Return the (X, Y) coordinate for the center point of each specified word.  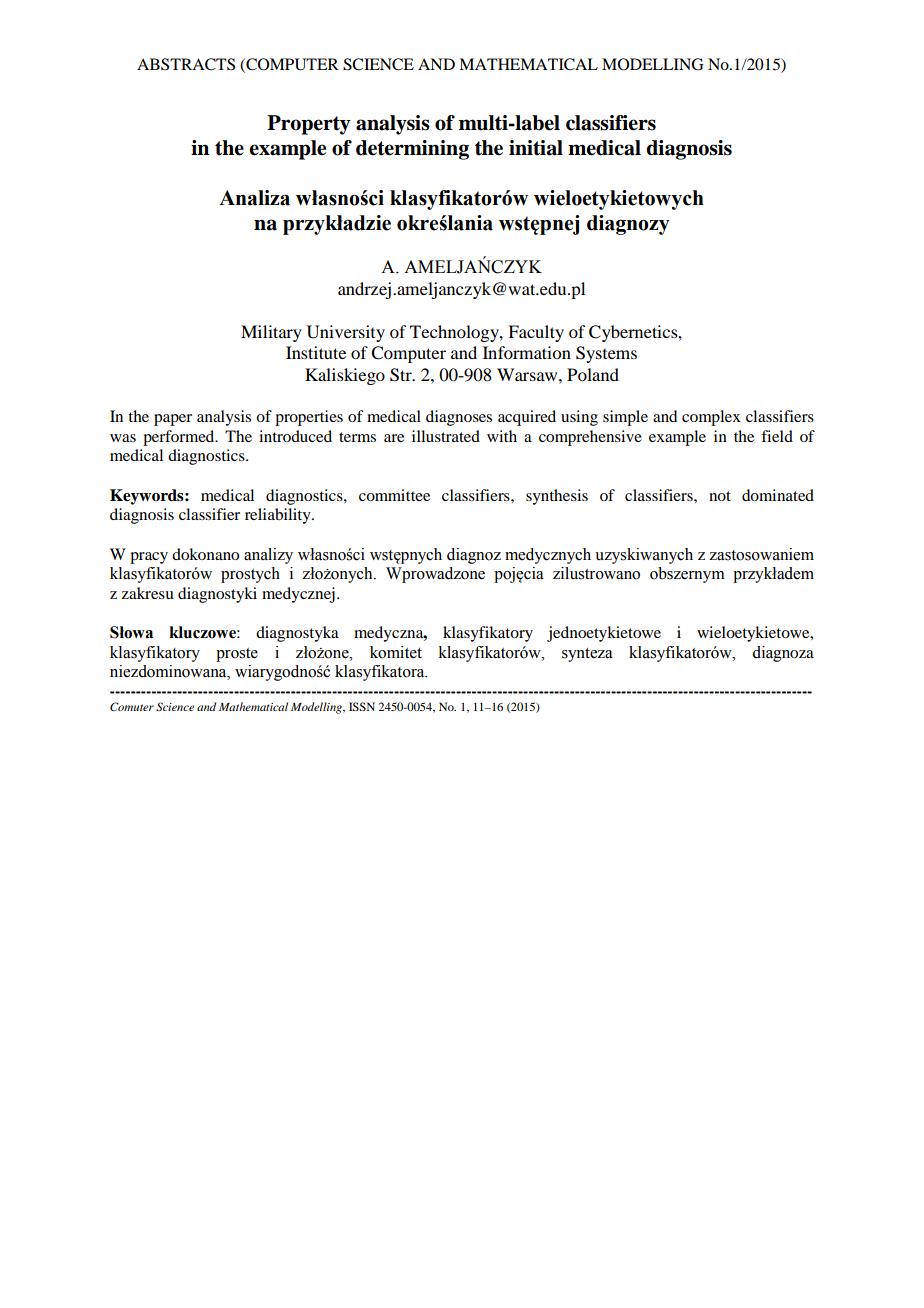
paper (173, 420)
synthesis (557, 497)
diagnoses (459, 418)
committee (394, 495)
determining (412, 150)
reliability (279, 516)
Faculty (536, 333)
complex (711, 418)
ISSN (362, 706)
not (720, 496)
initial (536, 148)
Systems (606, 354)
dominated (778, 495)
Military (271, 333)
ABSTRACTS (186, 64)
